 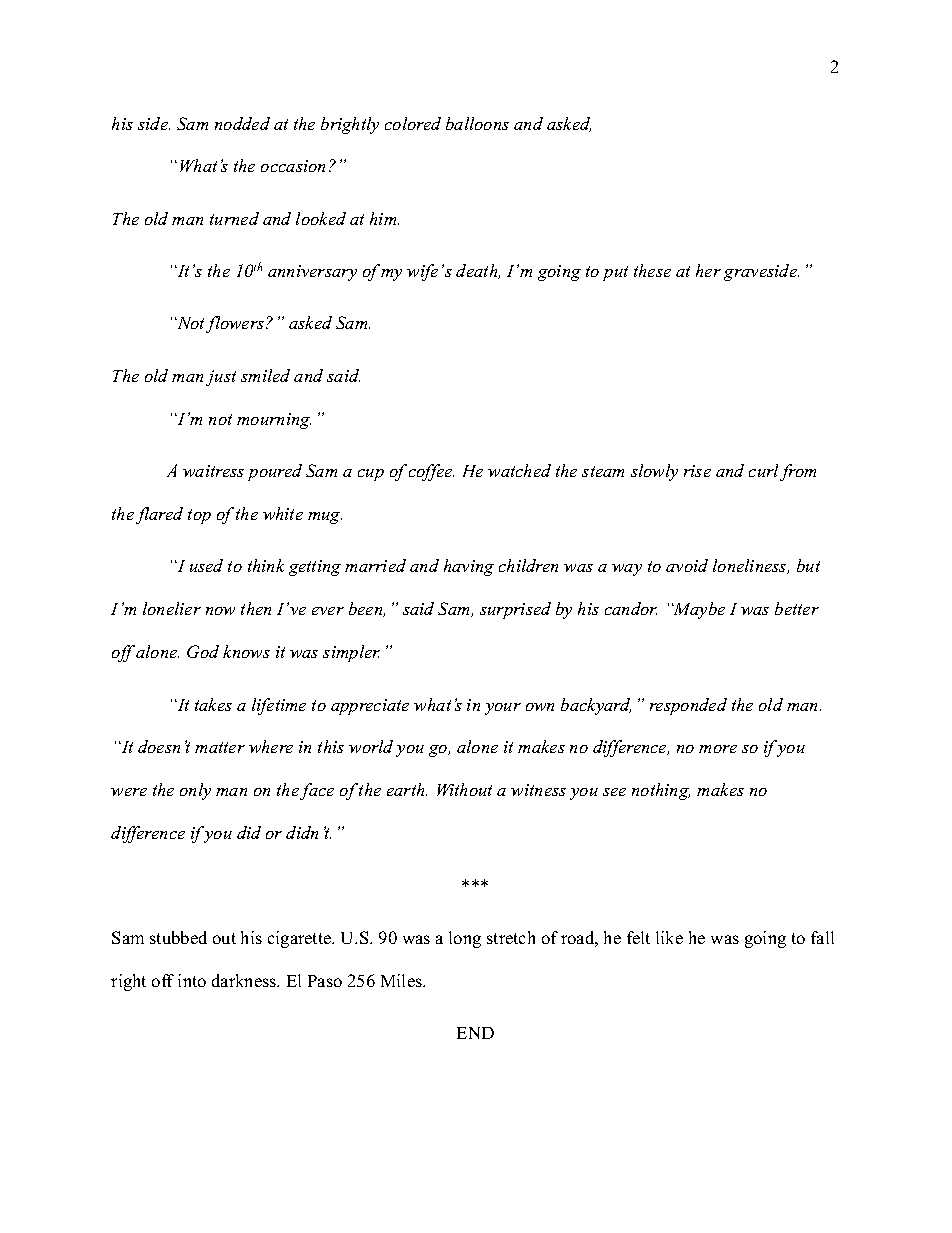 I want to click on used, so click(x=206, y=565).
